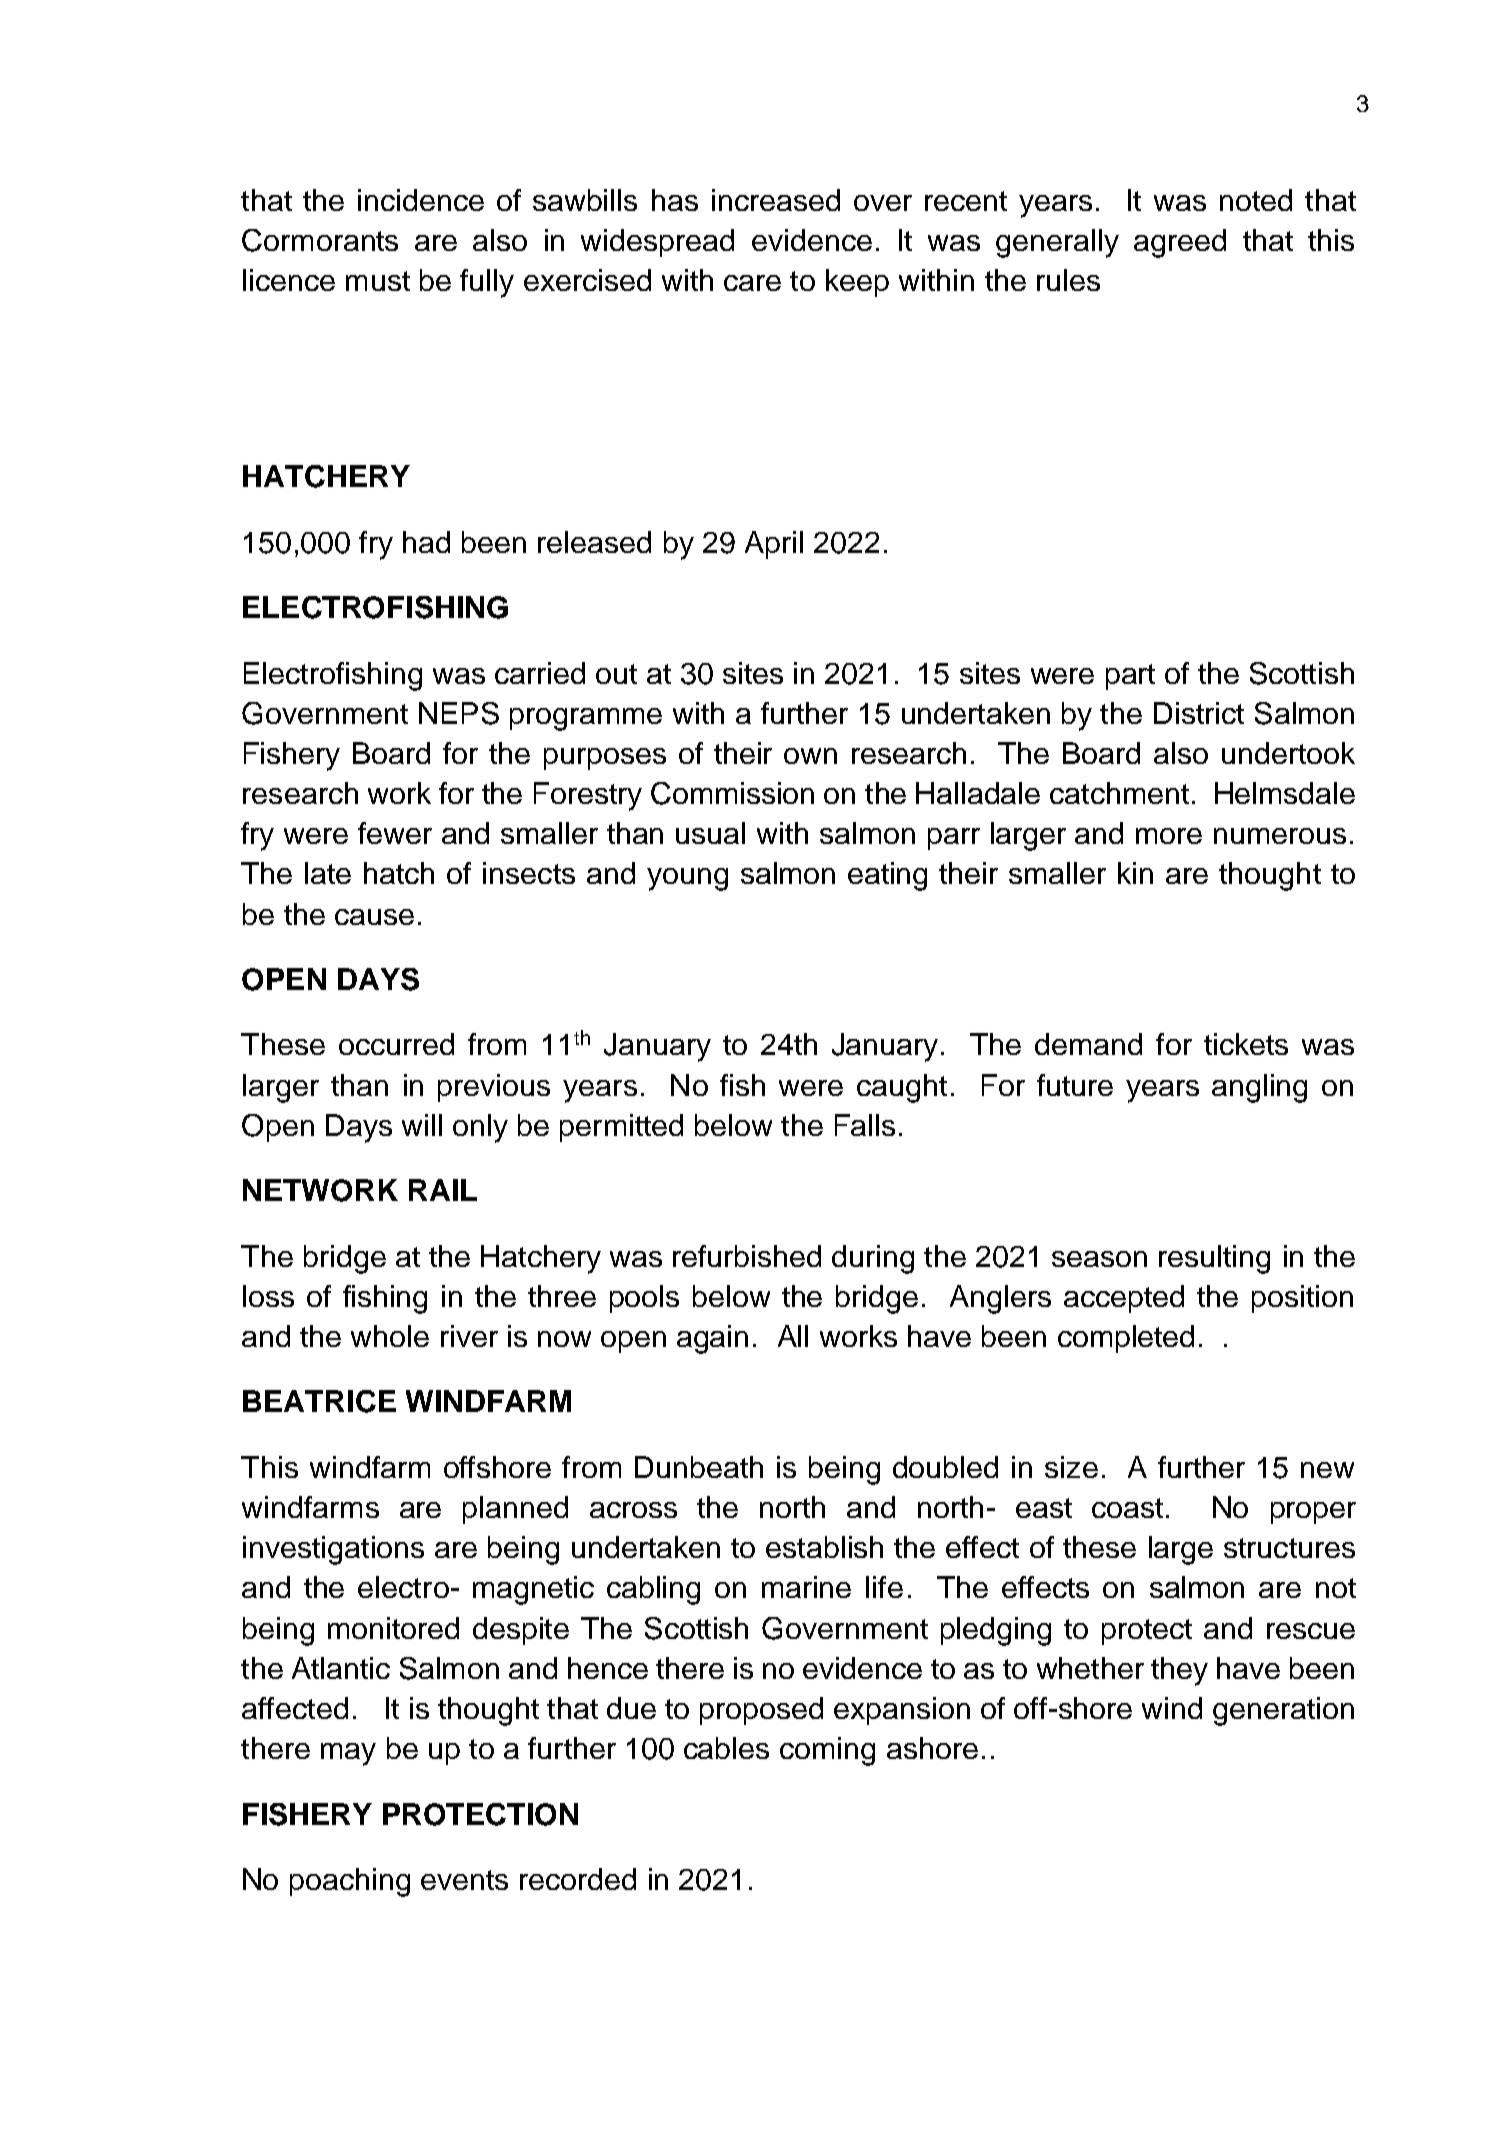 The width and height of the screenshot is (1506, 2130). Describe the element at coordinates (1169, 836) in the screenshot. I see `more` at that location.
